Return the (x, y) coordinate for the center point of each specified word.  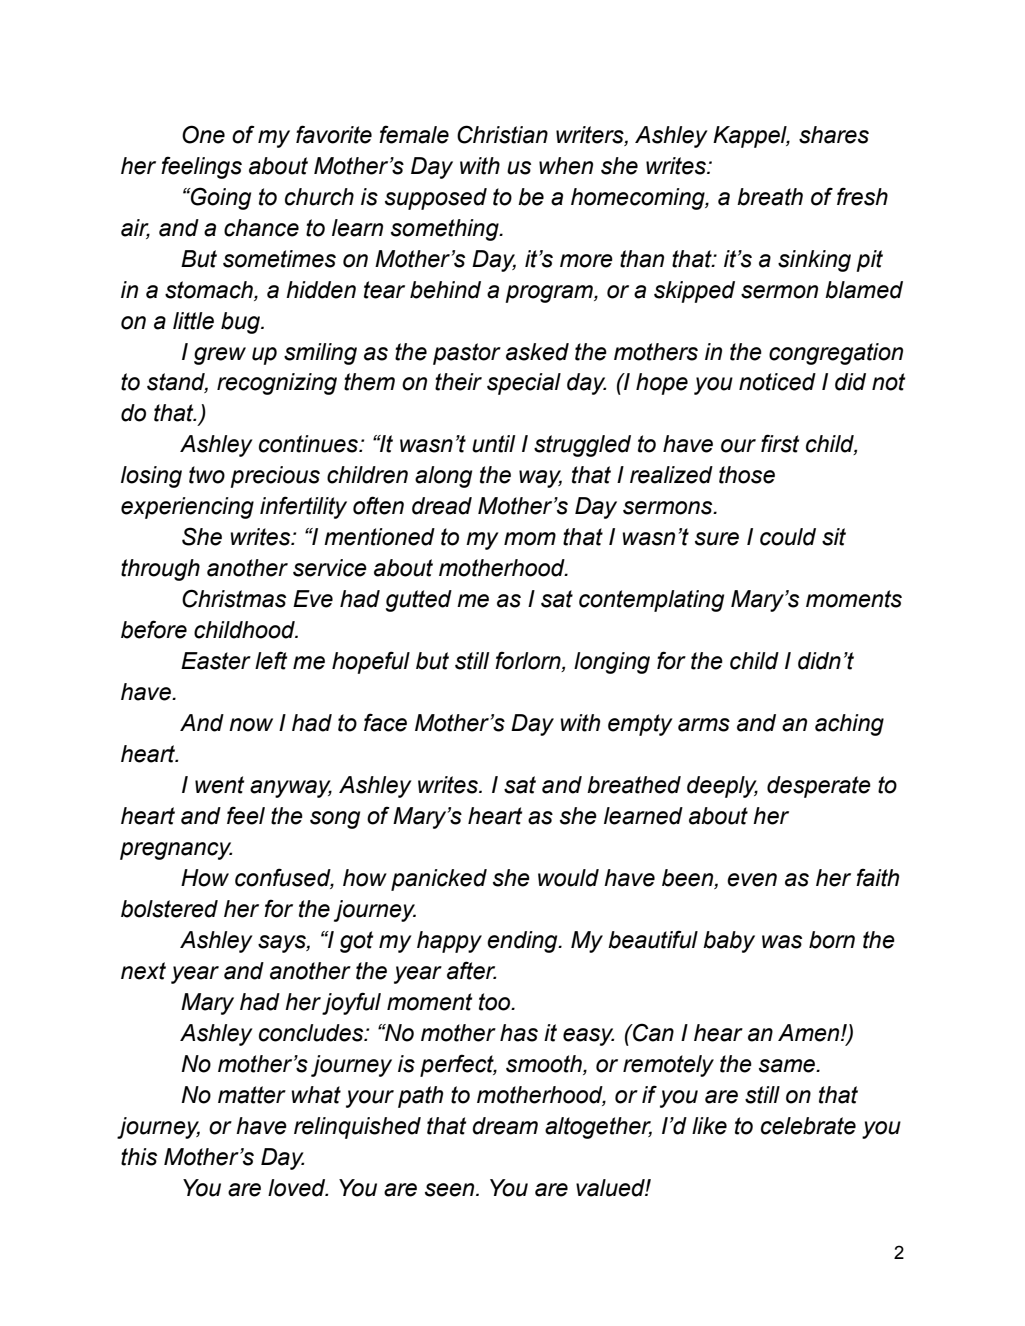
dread (442, 506)
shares (834, 135)
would (568, 878)
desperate (819, 787)
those (747, 475)
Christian (502, 134)
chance (261, 228)
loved (298, 1188)
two (207, 475)
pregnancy (176, 851)
